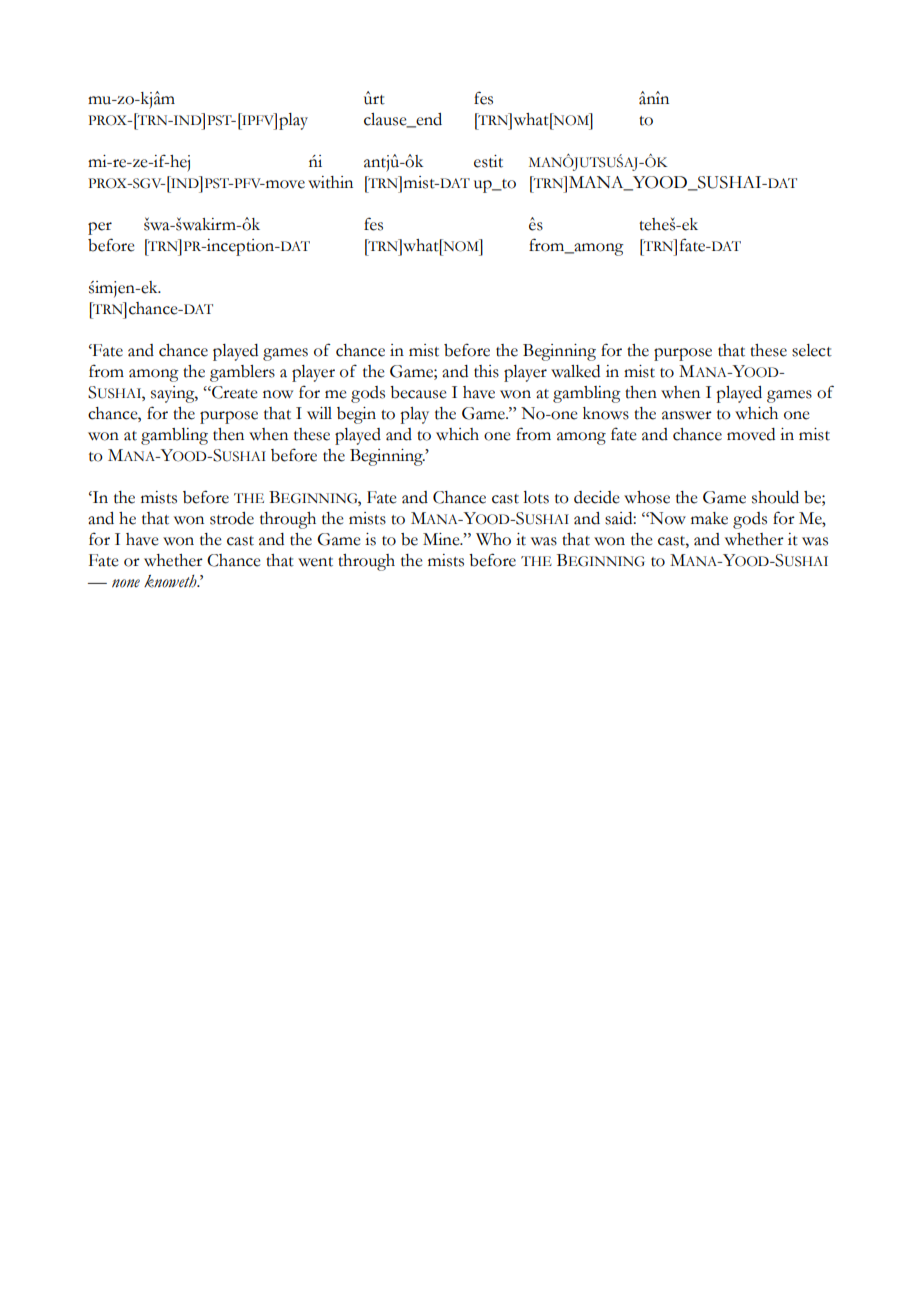 This screenshot has width=924, height=1308. Describe the element at coordinates (812, 350) in the screenshot. I see `select` at that location.
